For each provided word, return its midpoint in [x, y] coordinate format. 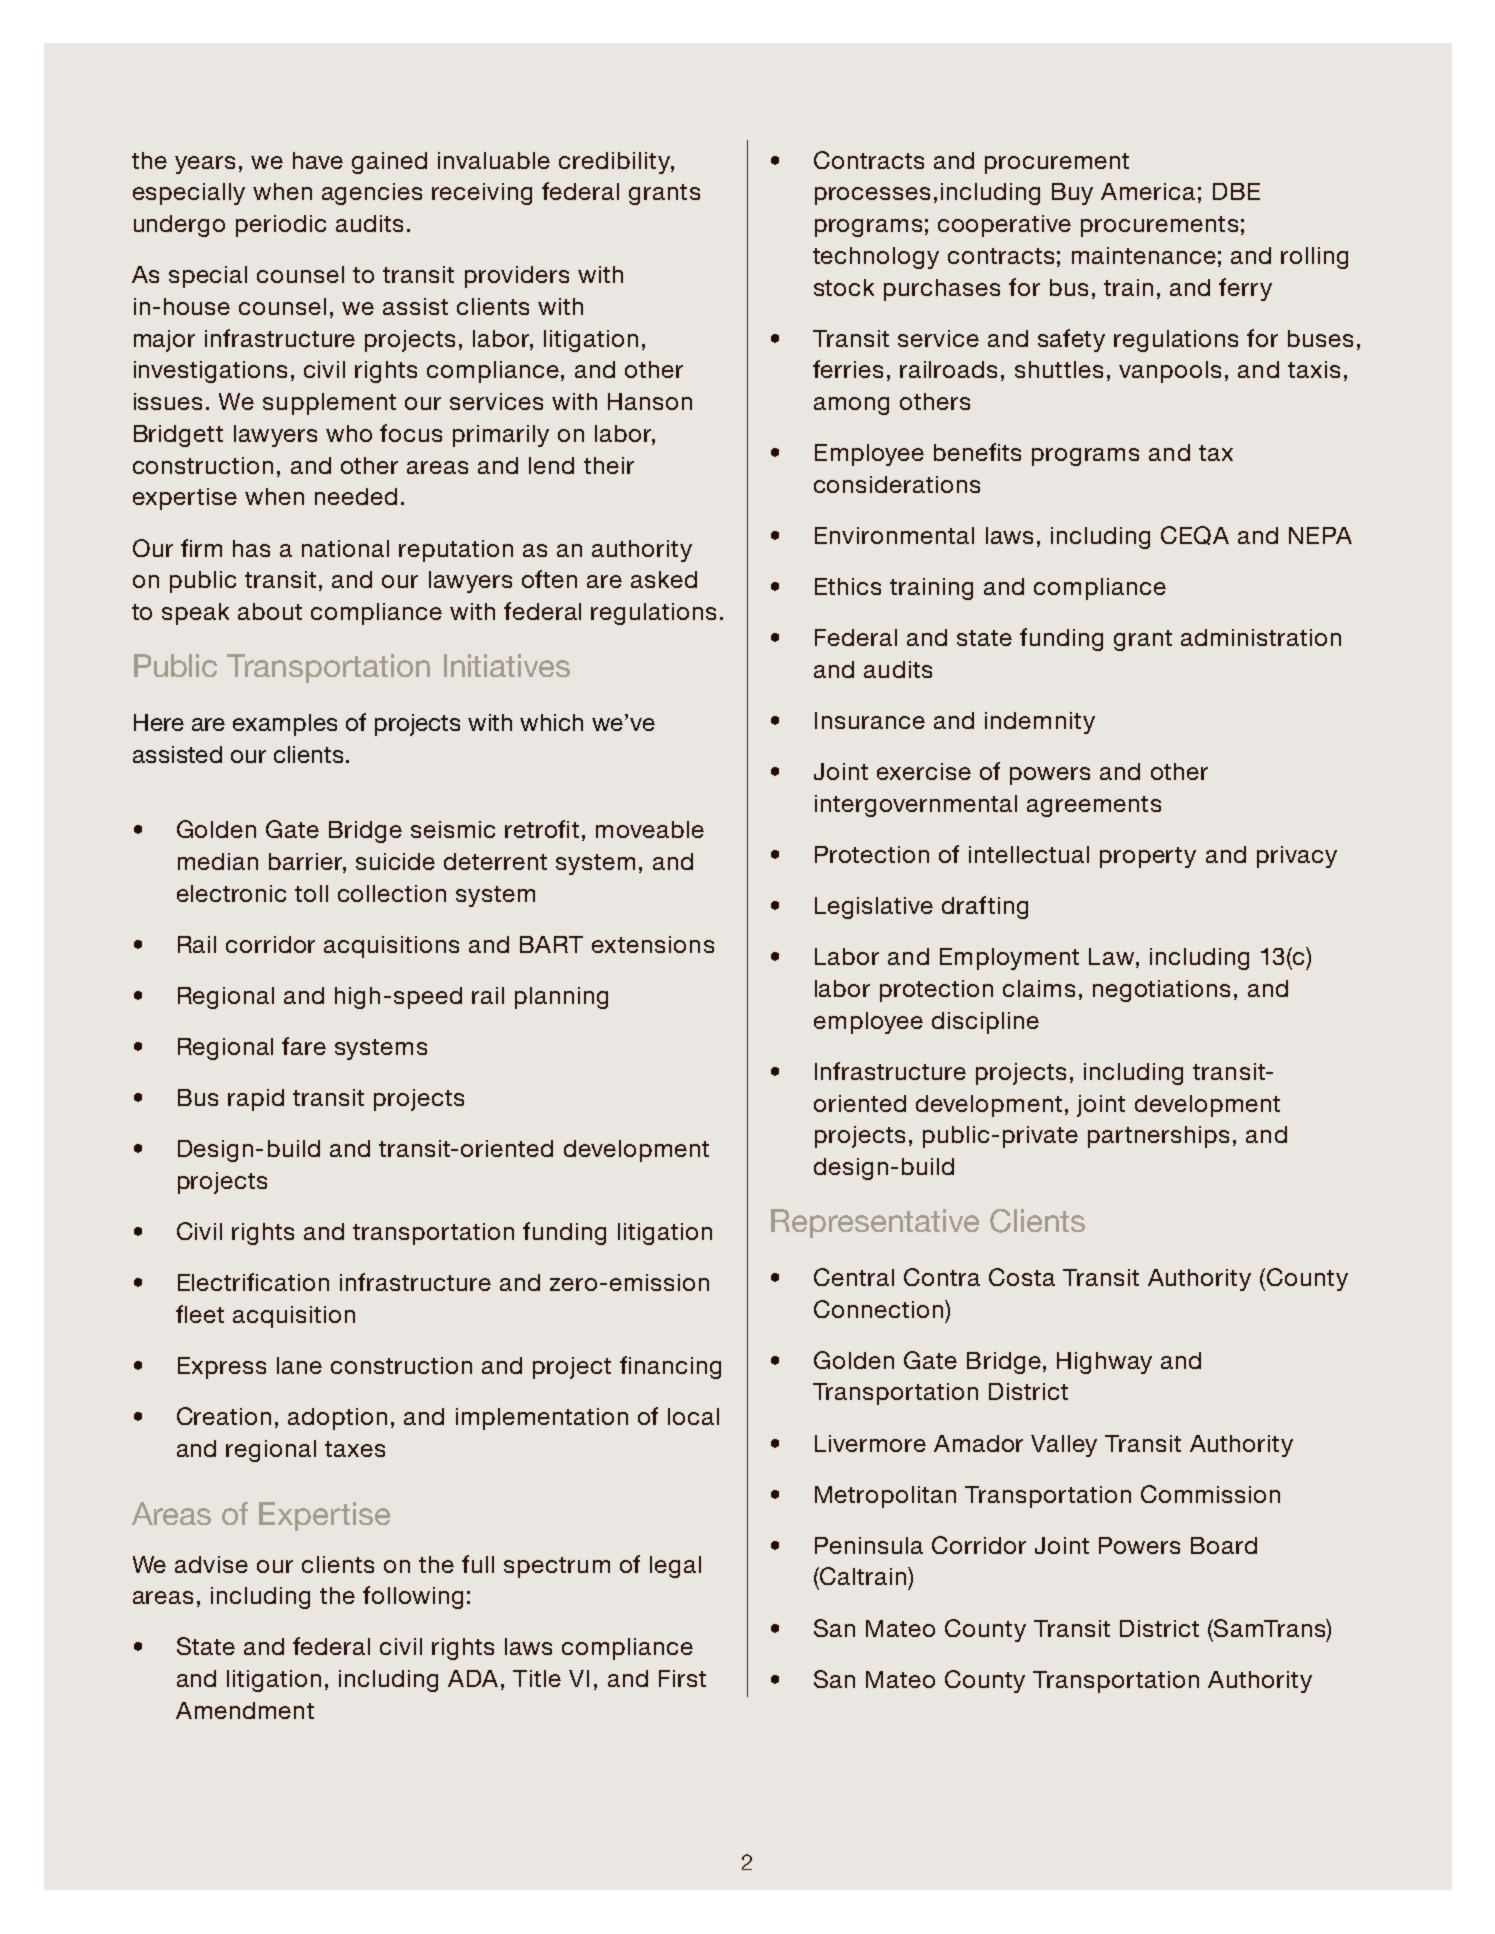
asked [664, 579]
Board [1224, 1545]
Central [854, 1277]
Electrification [253, 1282]
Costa [1022, 1277]
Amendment [245, 1710]
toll [311, 893]
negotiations [1161, 991]
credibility [615, 163]
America [1148, 191]
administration [1261, 637]
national [345, 548]
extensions [653, 944]
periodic [281, 226]
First [682, 1678]
